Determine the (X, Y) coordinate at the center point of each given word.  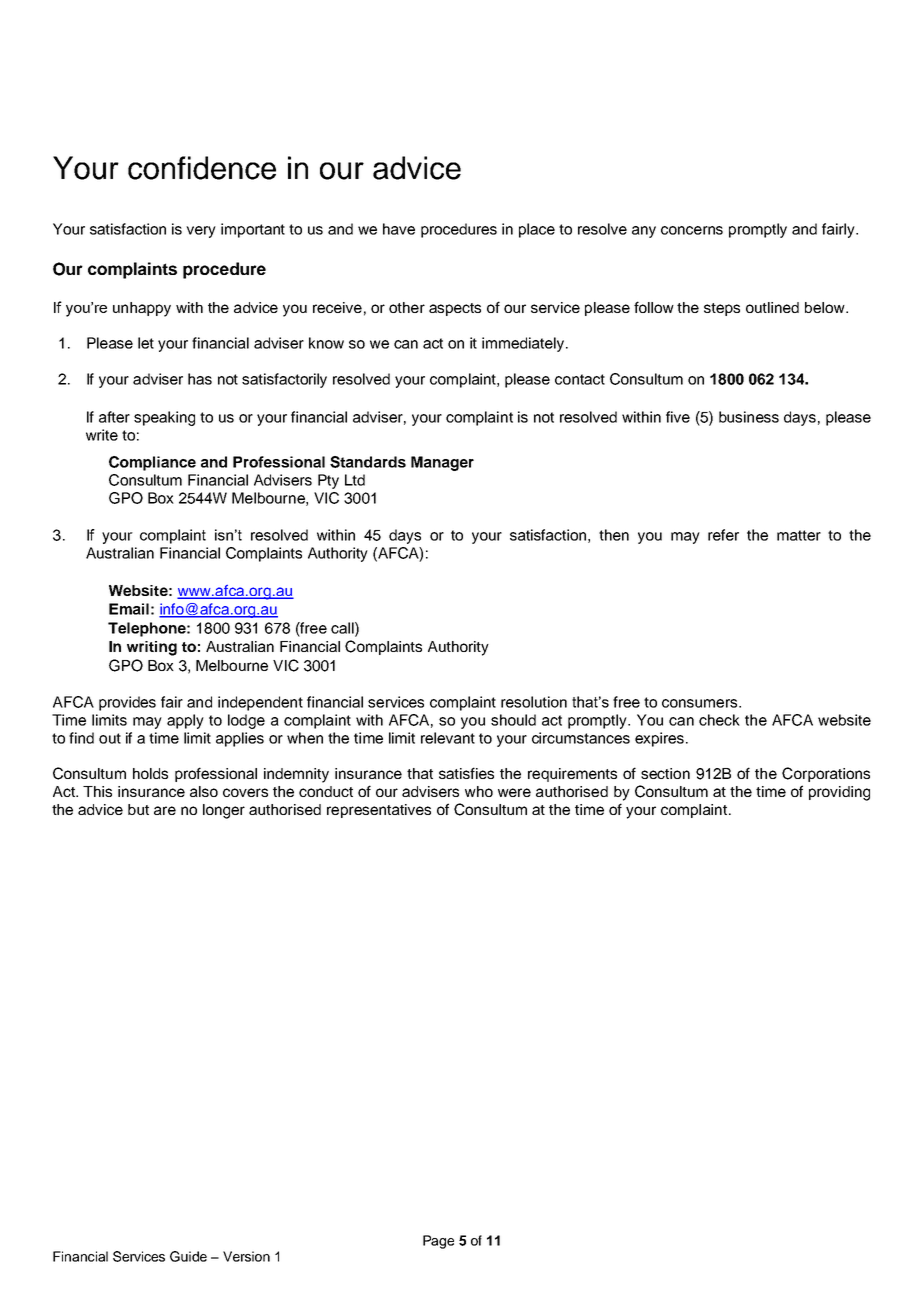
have (399, 229)
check (719, 720)
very (201, 232)
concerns (692, 230)
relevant (448, 738)
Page (438, 1242)
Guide (188, 1256)
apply (185, 721)
